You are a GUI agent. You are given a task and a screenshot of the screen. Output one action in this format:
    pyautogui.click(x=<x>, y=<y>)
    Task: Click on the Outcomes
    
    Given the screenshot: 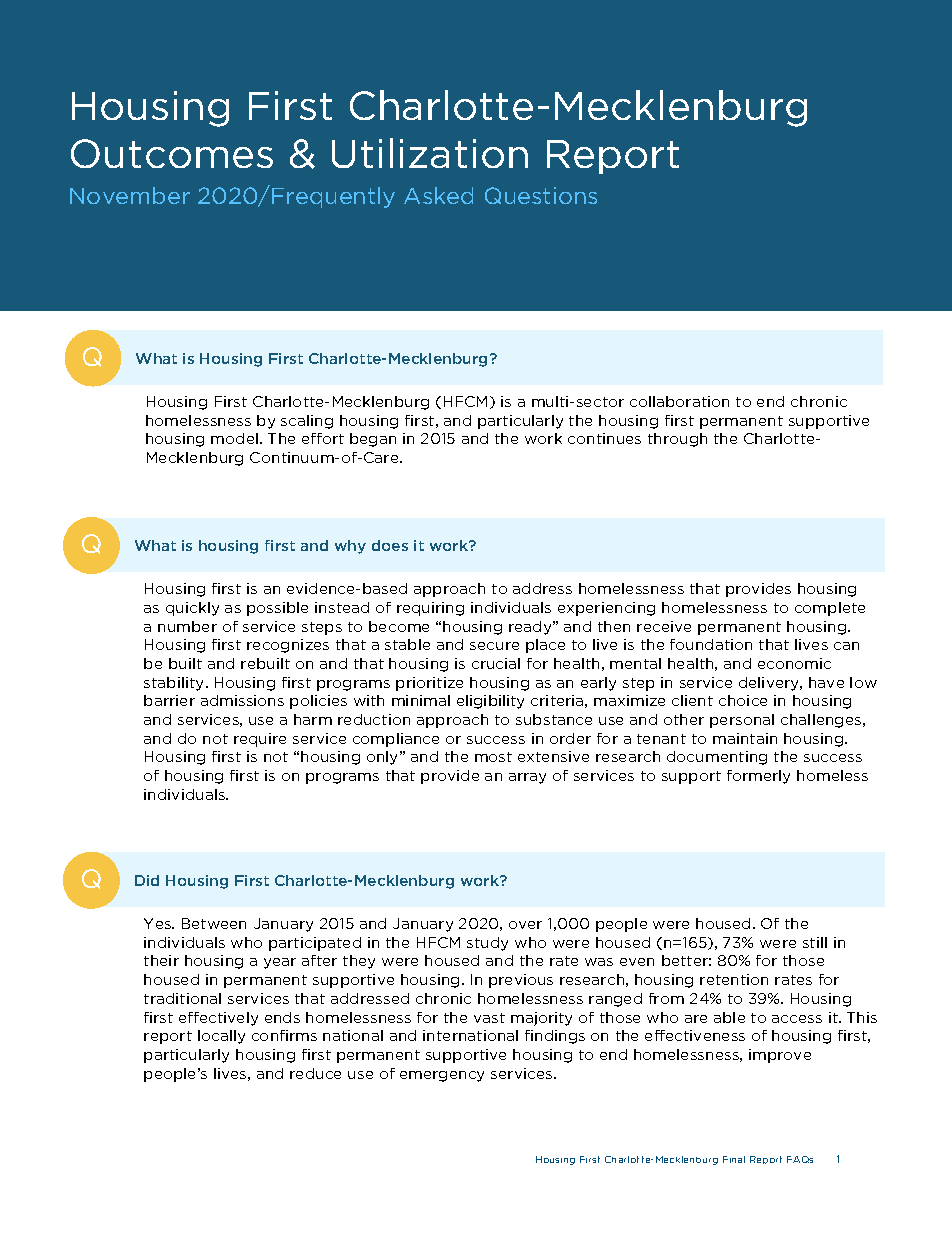 What is the action you would take?
    pyautogui.click(x=172, y=153)
